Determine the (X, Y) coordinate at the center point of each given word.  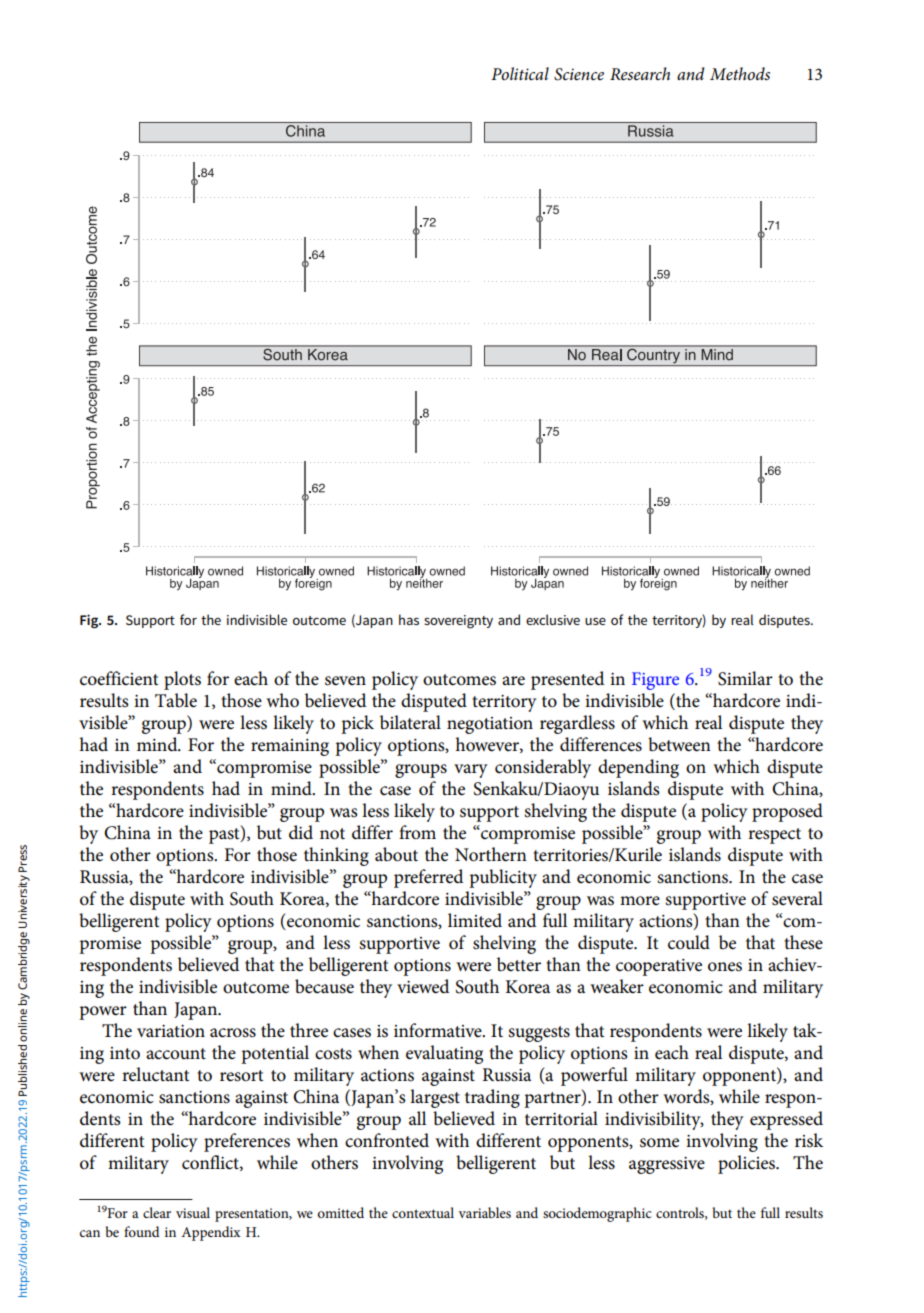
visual (193, 1212)
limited (475, 920)
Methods (740, 74)
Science (579, 74)
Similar (745, 678)
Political (520, 73)
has (409, 619)
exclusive (553, 619)
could (689, 942)
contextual (423, 1212)
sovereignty (458, 622)
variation (171, 1031)
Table (176, 700)
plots (182, 680)
